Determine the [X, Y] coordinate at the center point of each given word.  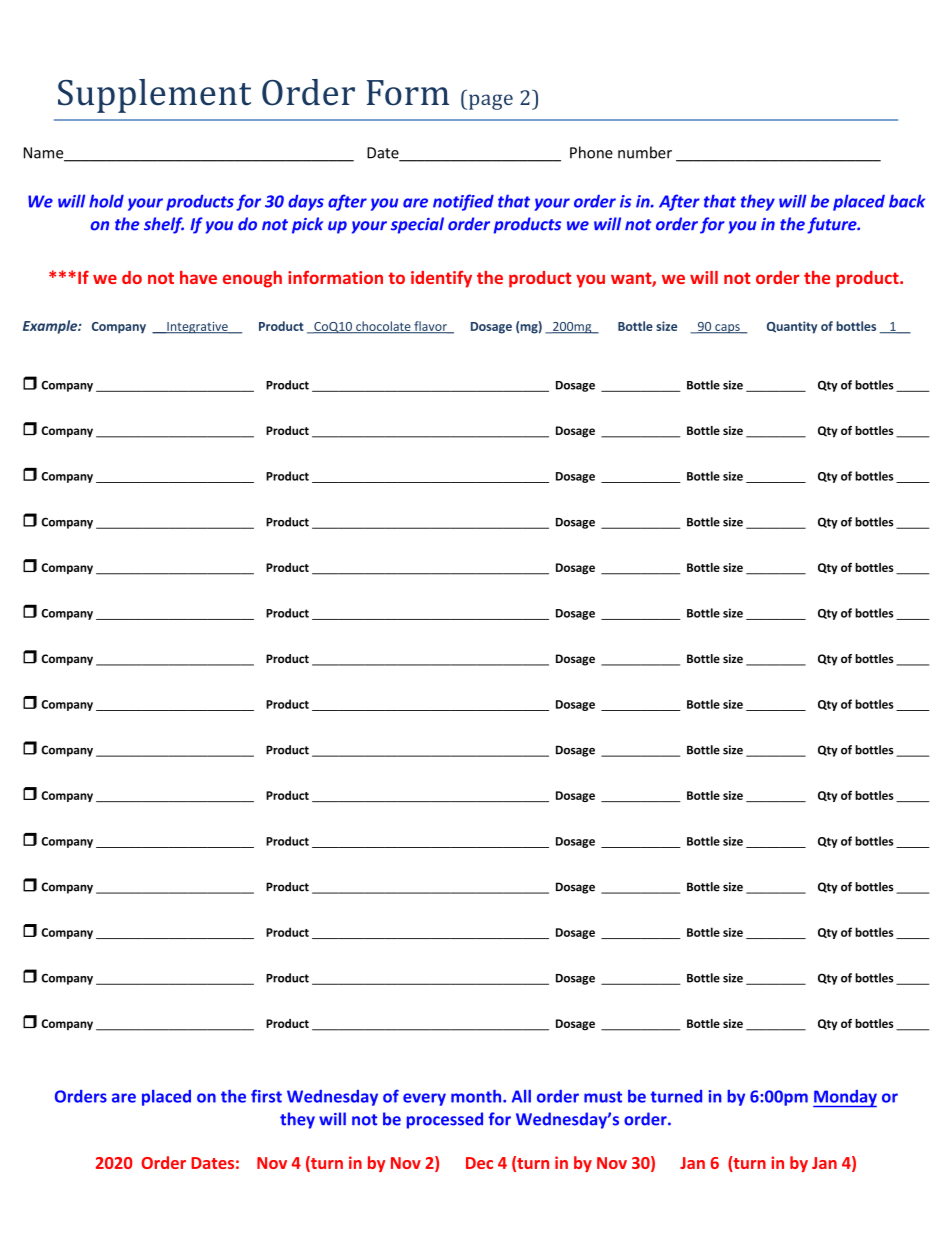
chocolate [383, 327]
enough [252, 279]
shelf [164, 225]
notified [463, 202]
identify [441, 279]
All [521, 1096]
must [603, 1097]
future [833, 225]
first [266, 1096]
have [198, 277]
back [907, 201]
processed [445, 1120]
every [424, 1099]
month [477, 1096]
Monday [845, 1098]
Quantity [792, 327]
